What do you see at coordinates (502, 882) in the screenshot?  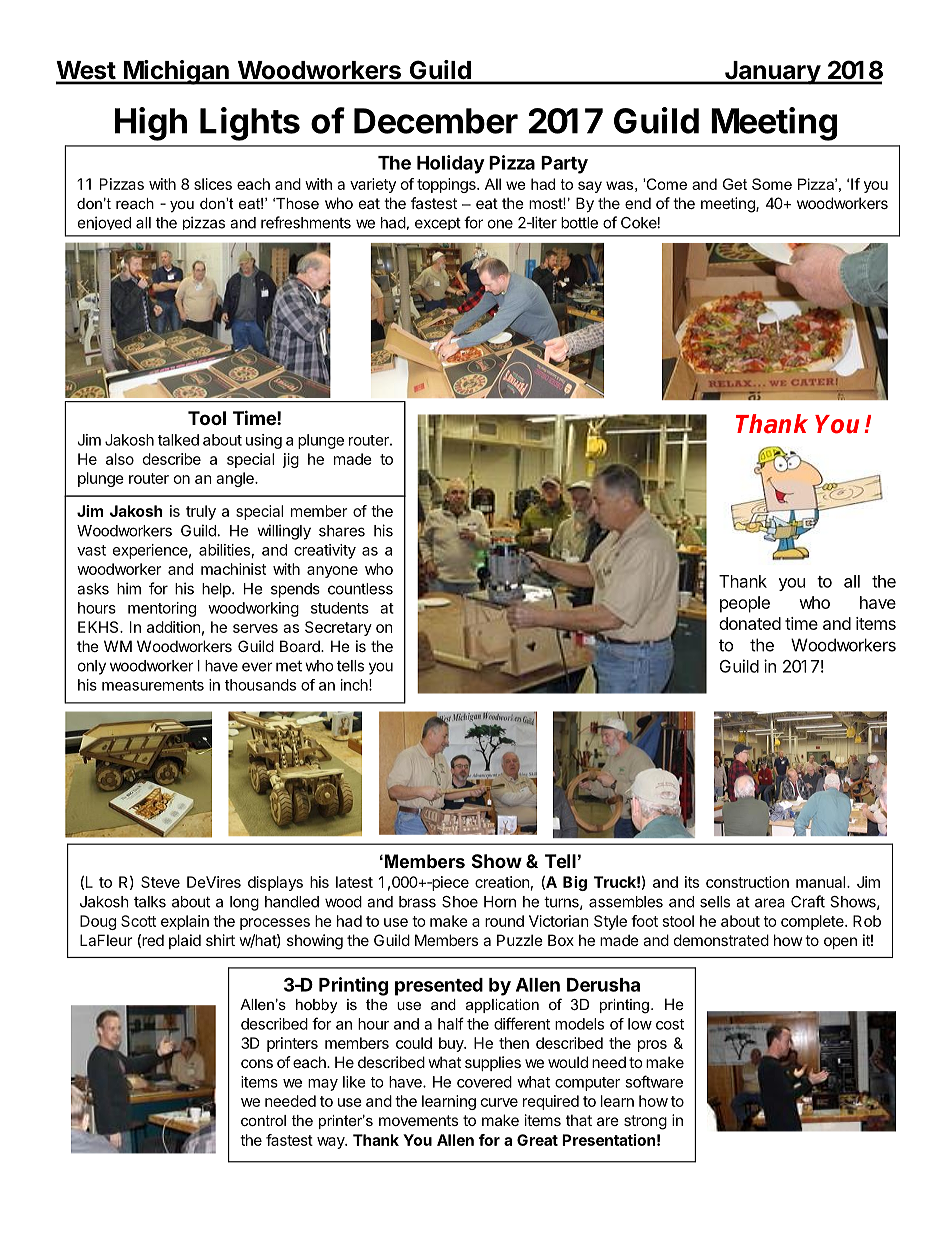 I see `creation` at bounding box center [502, 882].
